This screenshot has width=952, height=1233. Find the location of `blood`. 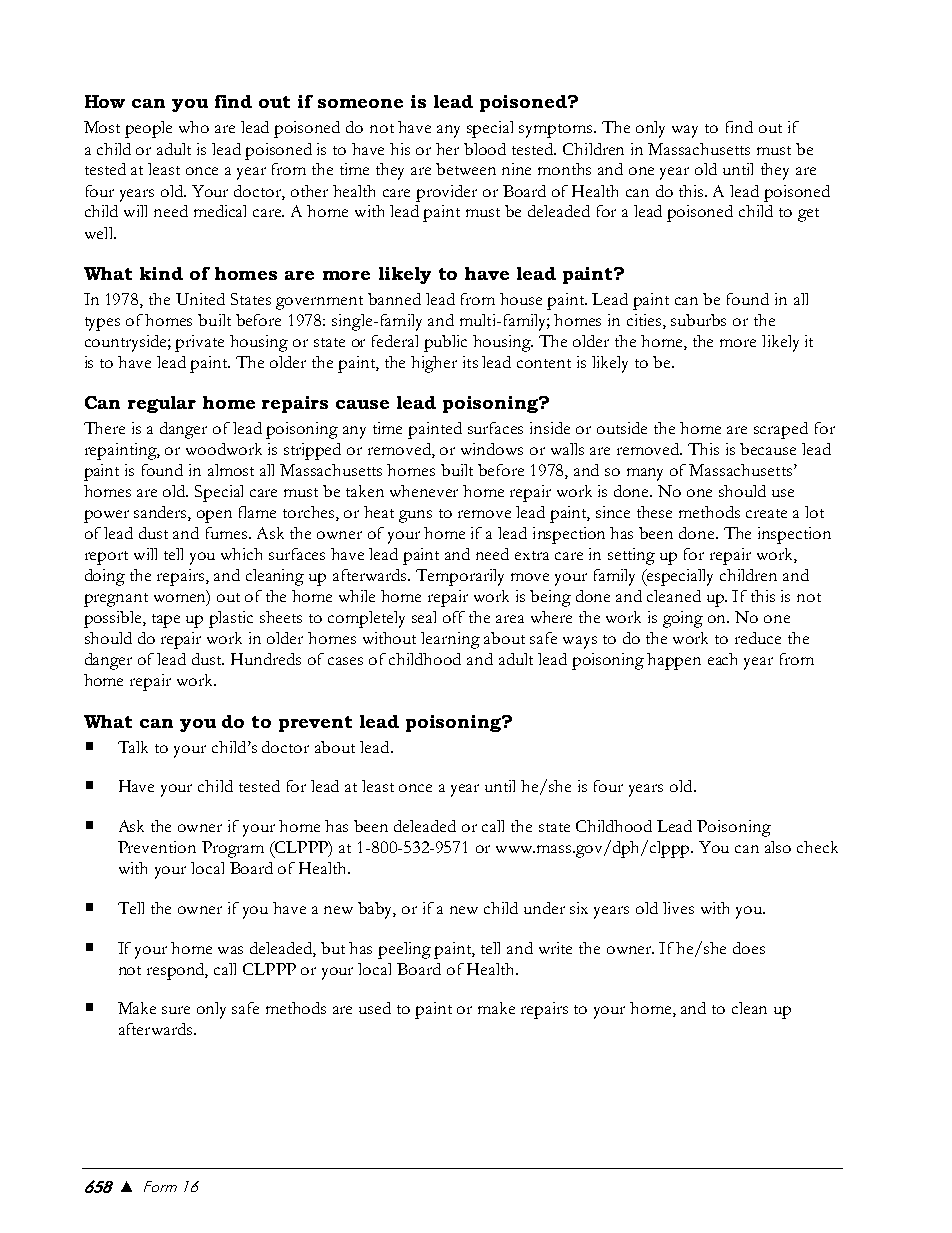

blood is located at coordinates (485, 149).
